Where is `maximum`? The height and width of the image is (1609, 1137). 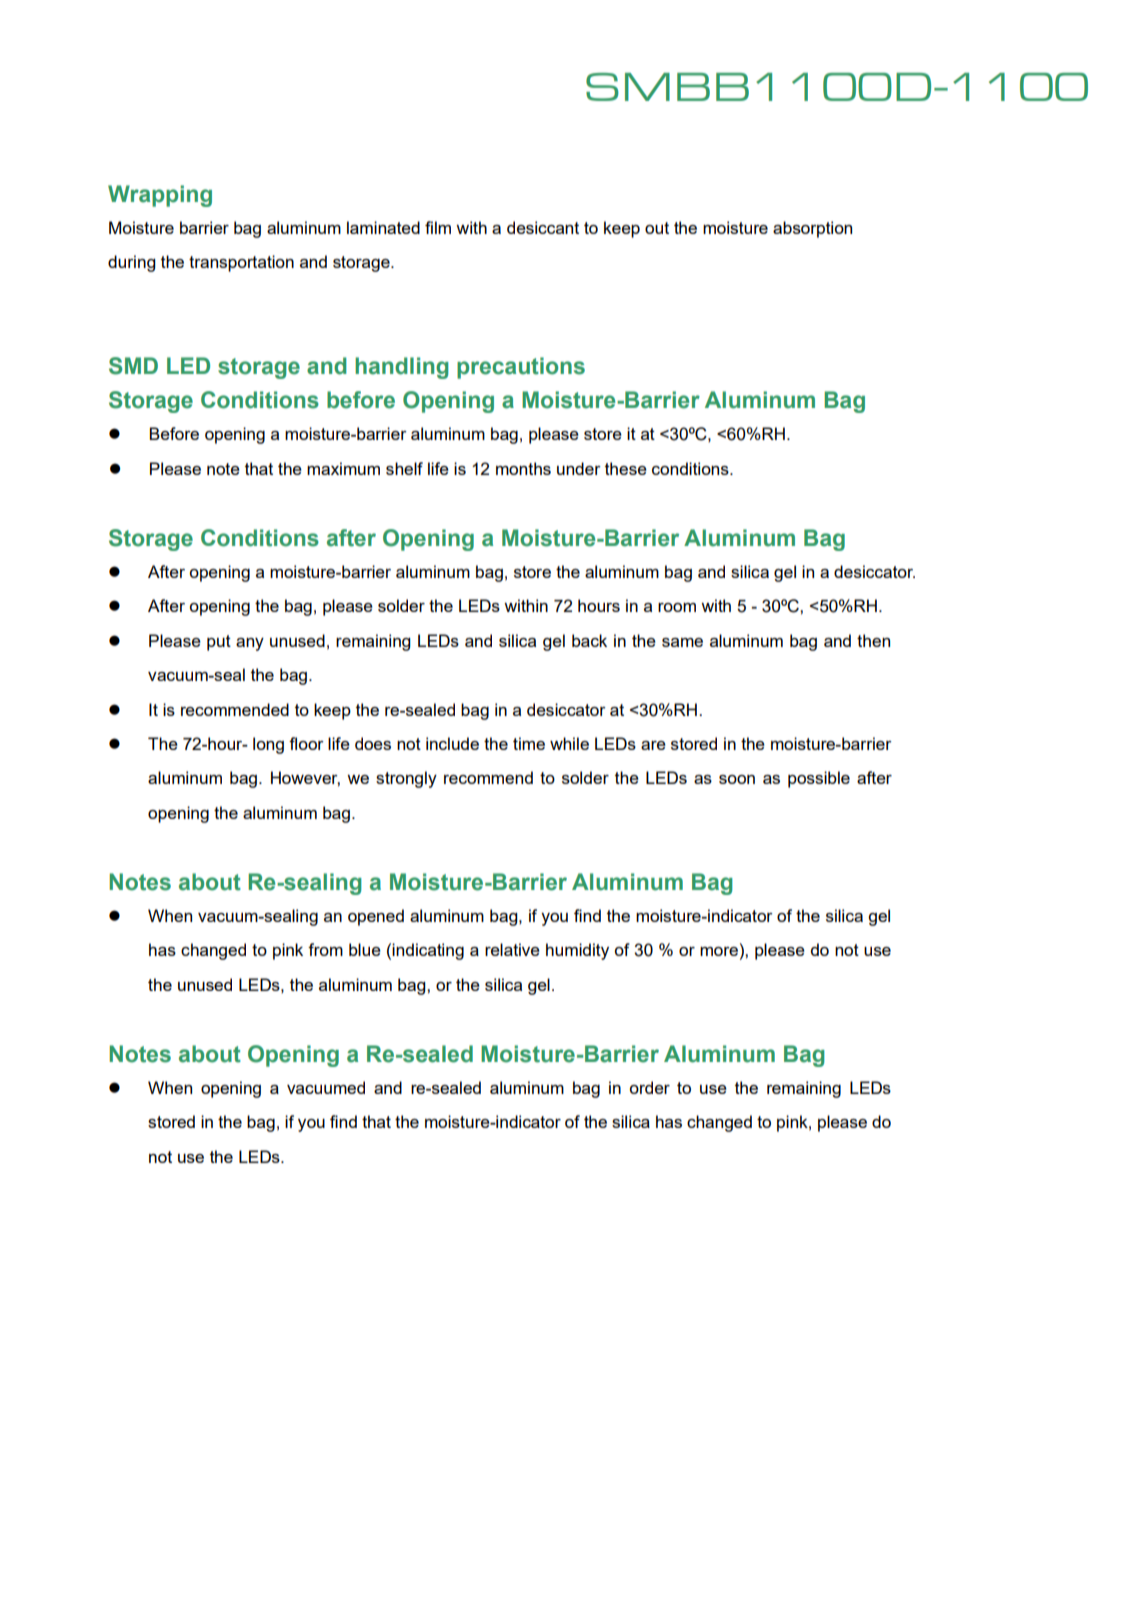
maximum is located at coordinates (343, 468).
